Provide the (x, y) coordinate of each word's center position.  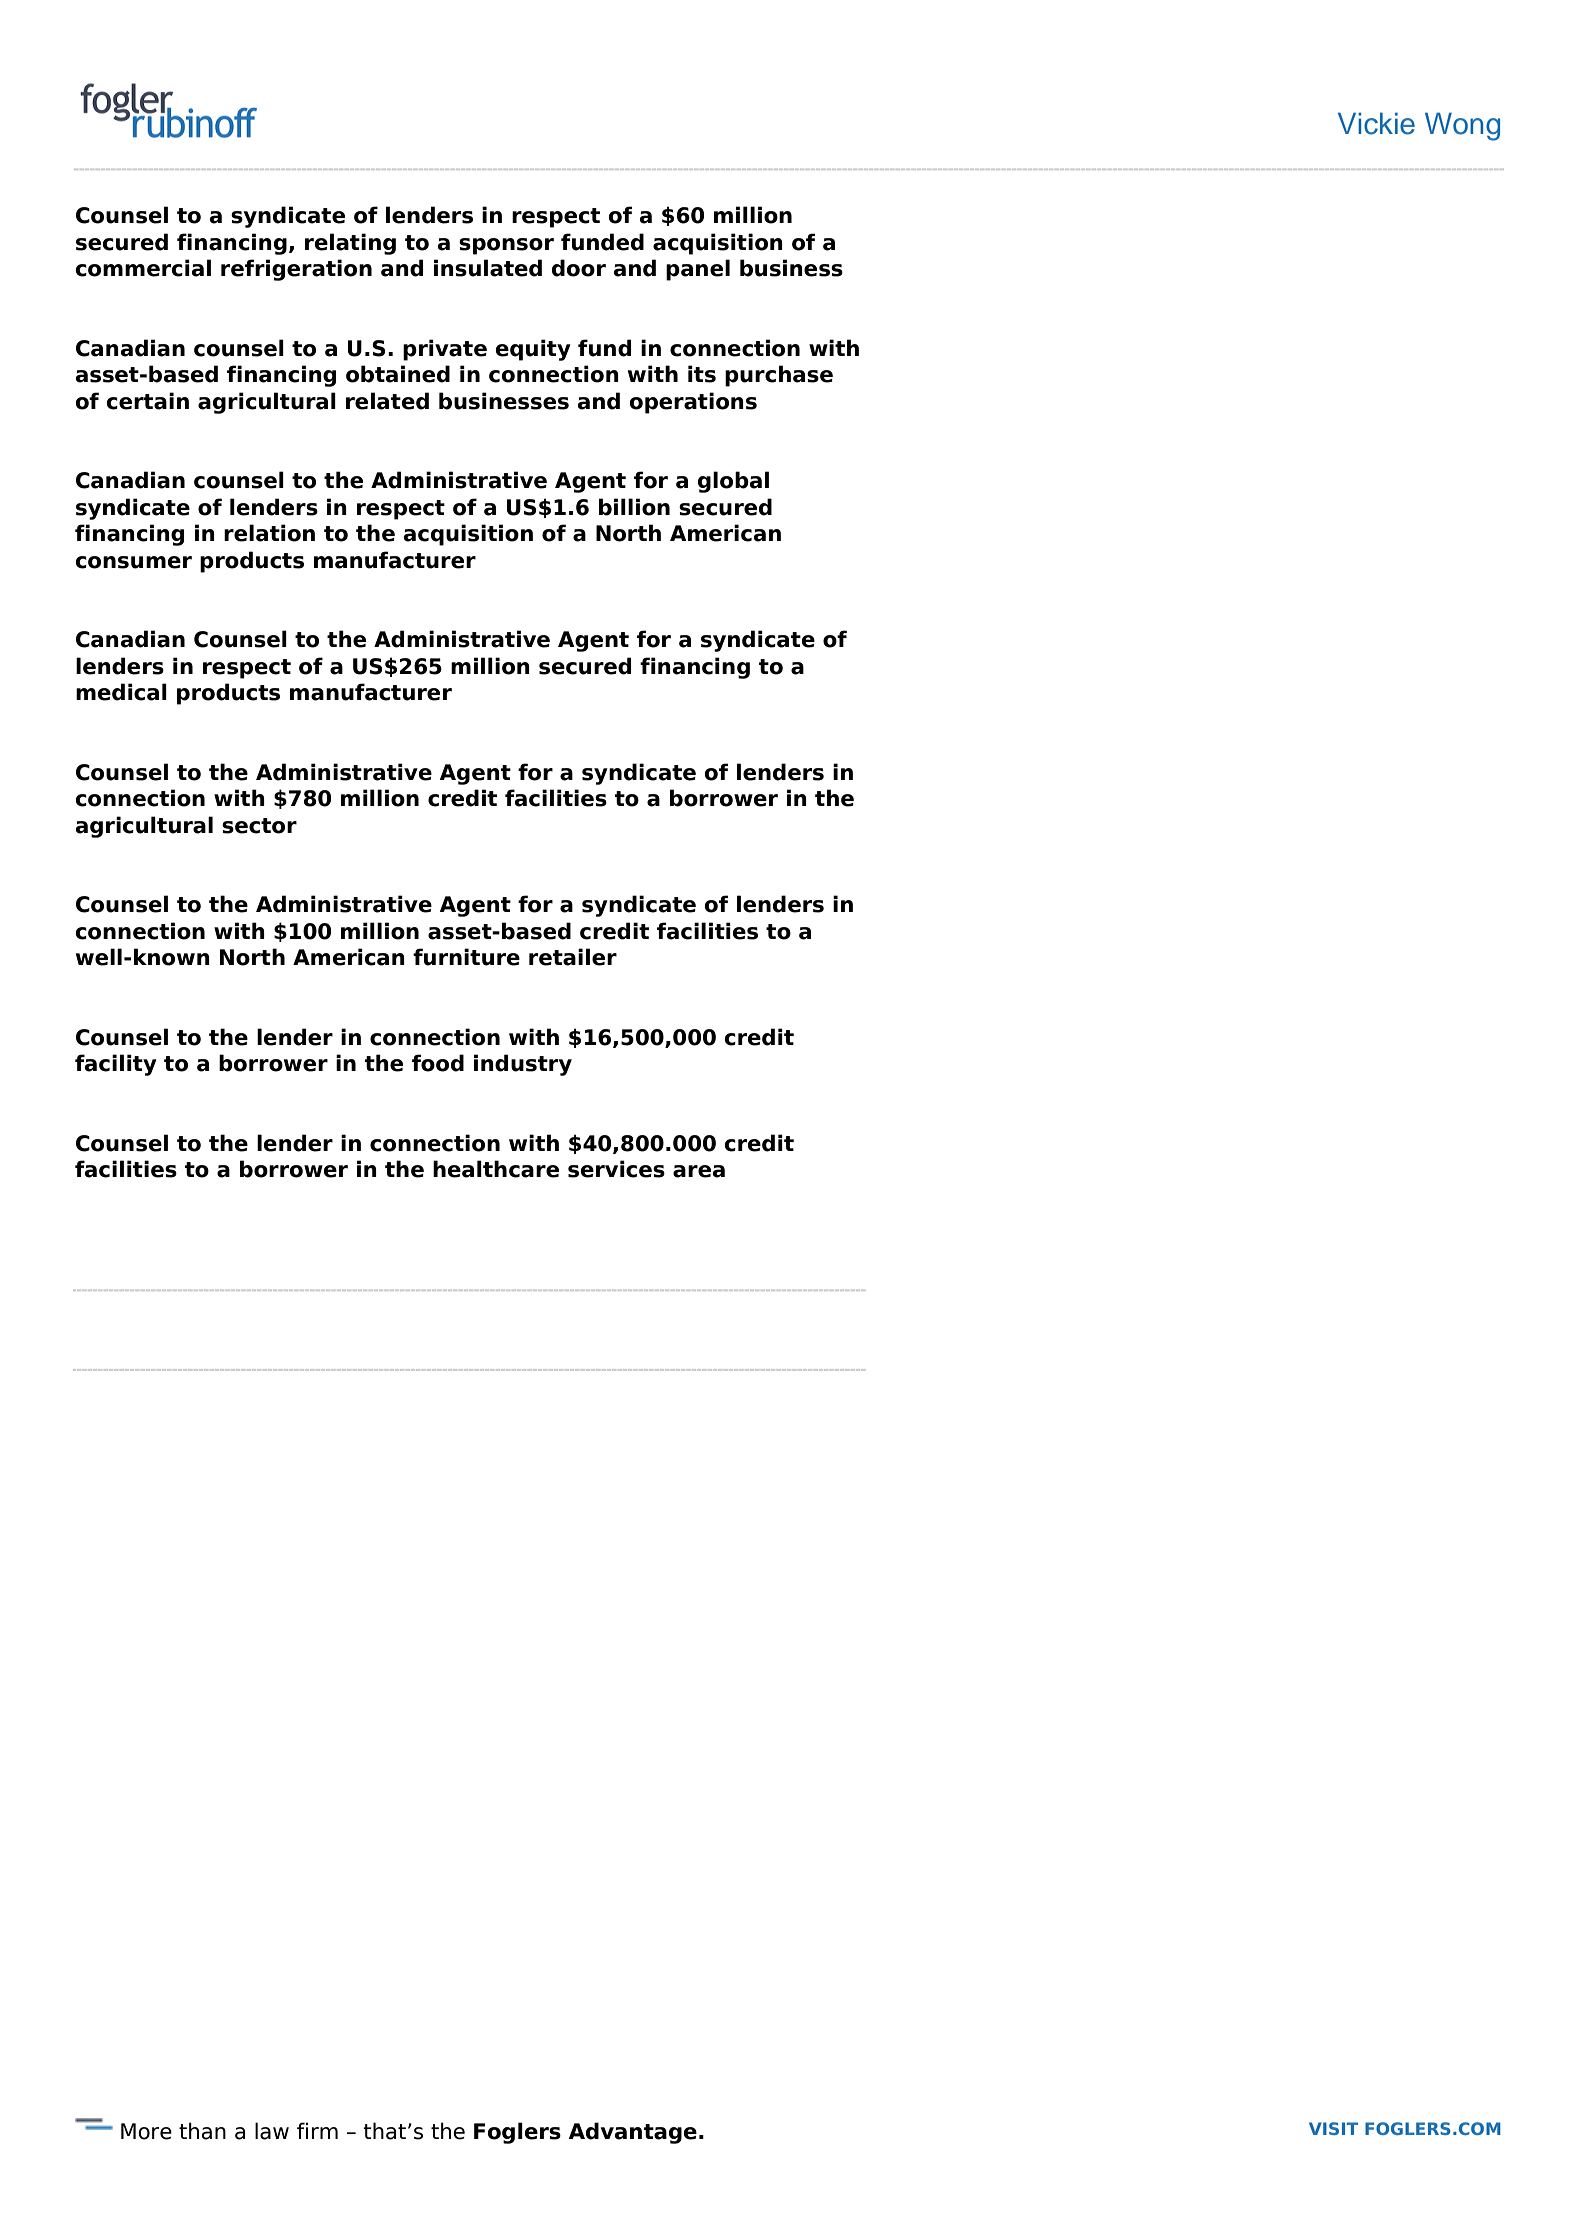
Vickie (1376, 123)
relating (350, 244)
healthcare (496, 1169)
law (272, 2131)
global (733, 482)
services (616, 1169)
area (699, 1171)
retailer (573, 957)
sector (259, 826)
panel (698, 270)
